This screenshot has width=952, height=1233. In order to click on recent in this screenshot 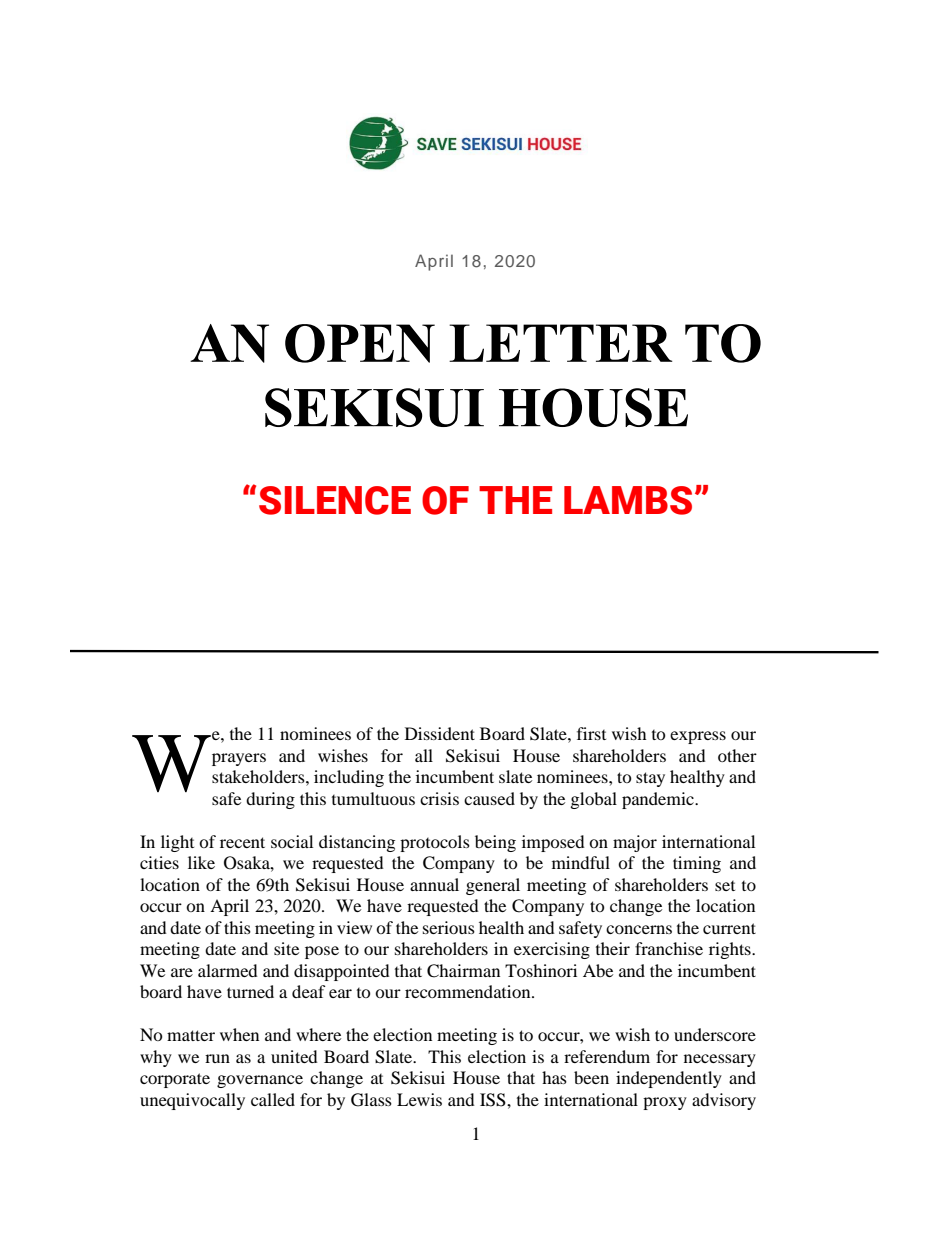, I will do `click(242, 842)`.
